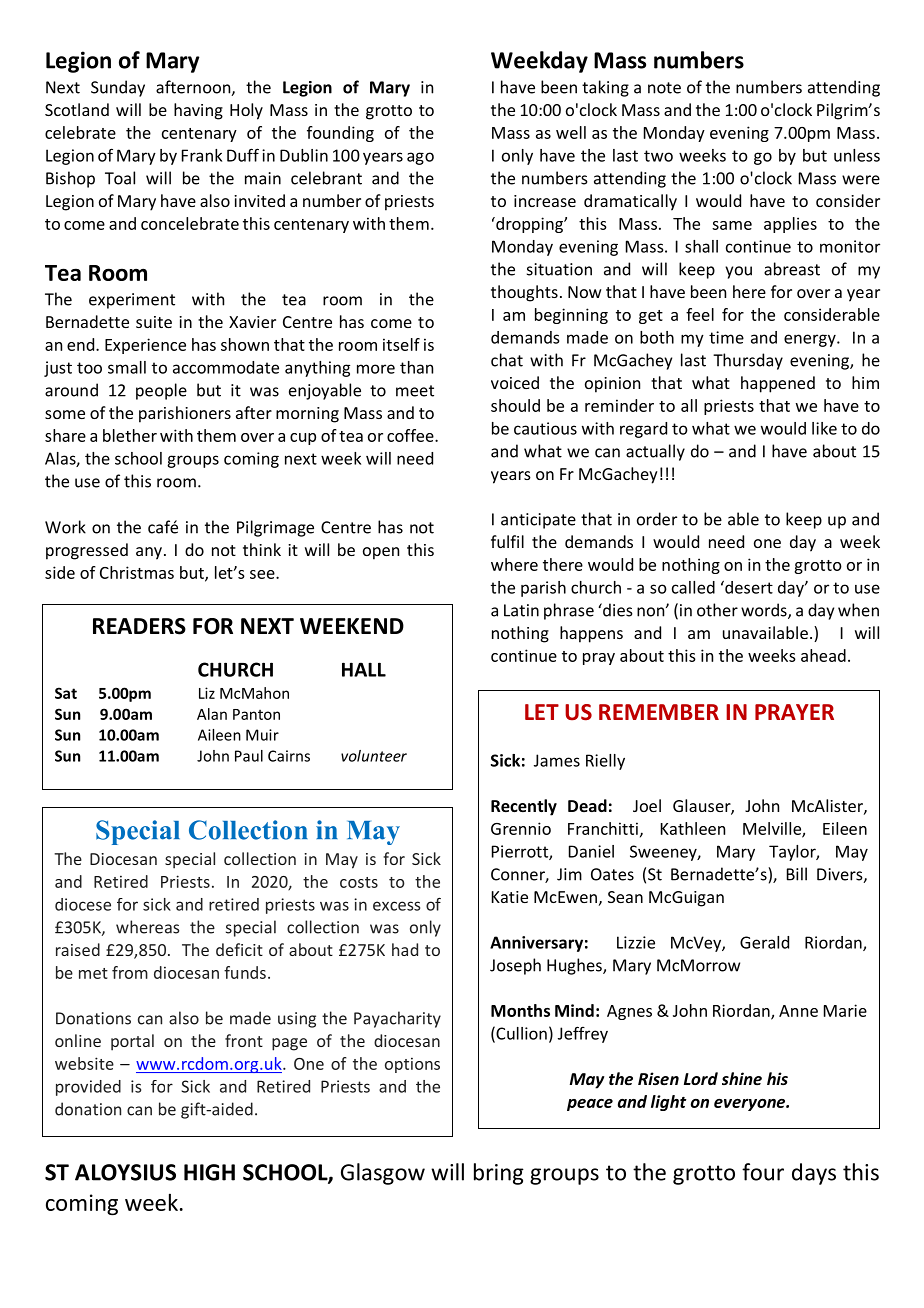 This page has height=1308, width=924. I want to click on having, so click(198, 111).
